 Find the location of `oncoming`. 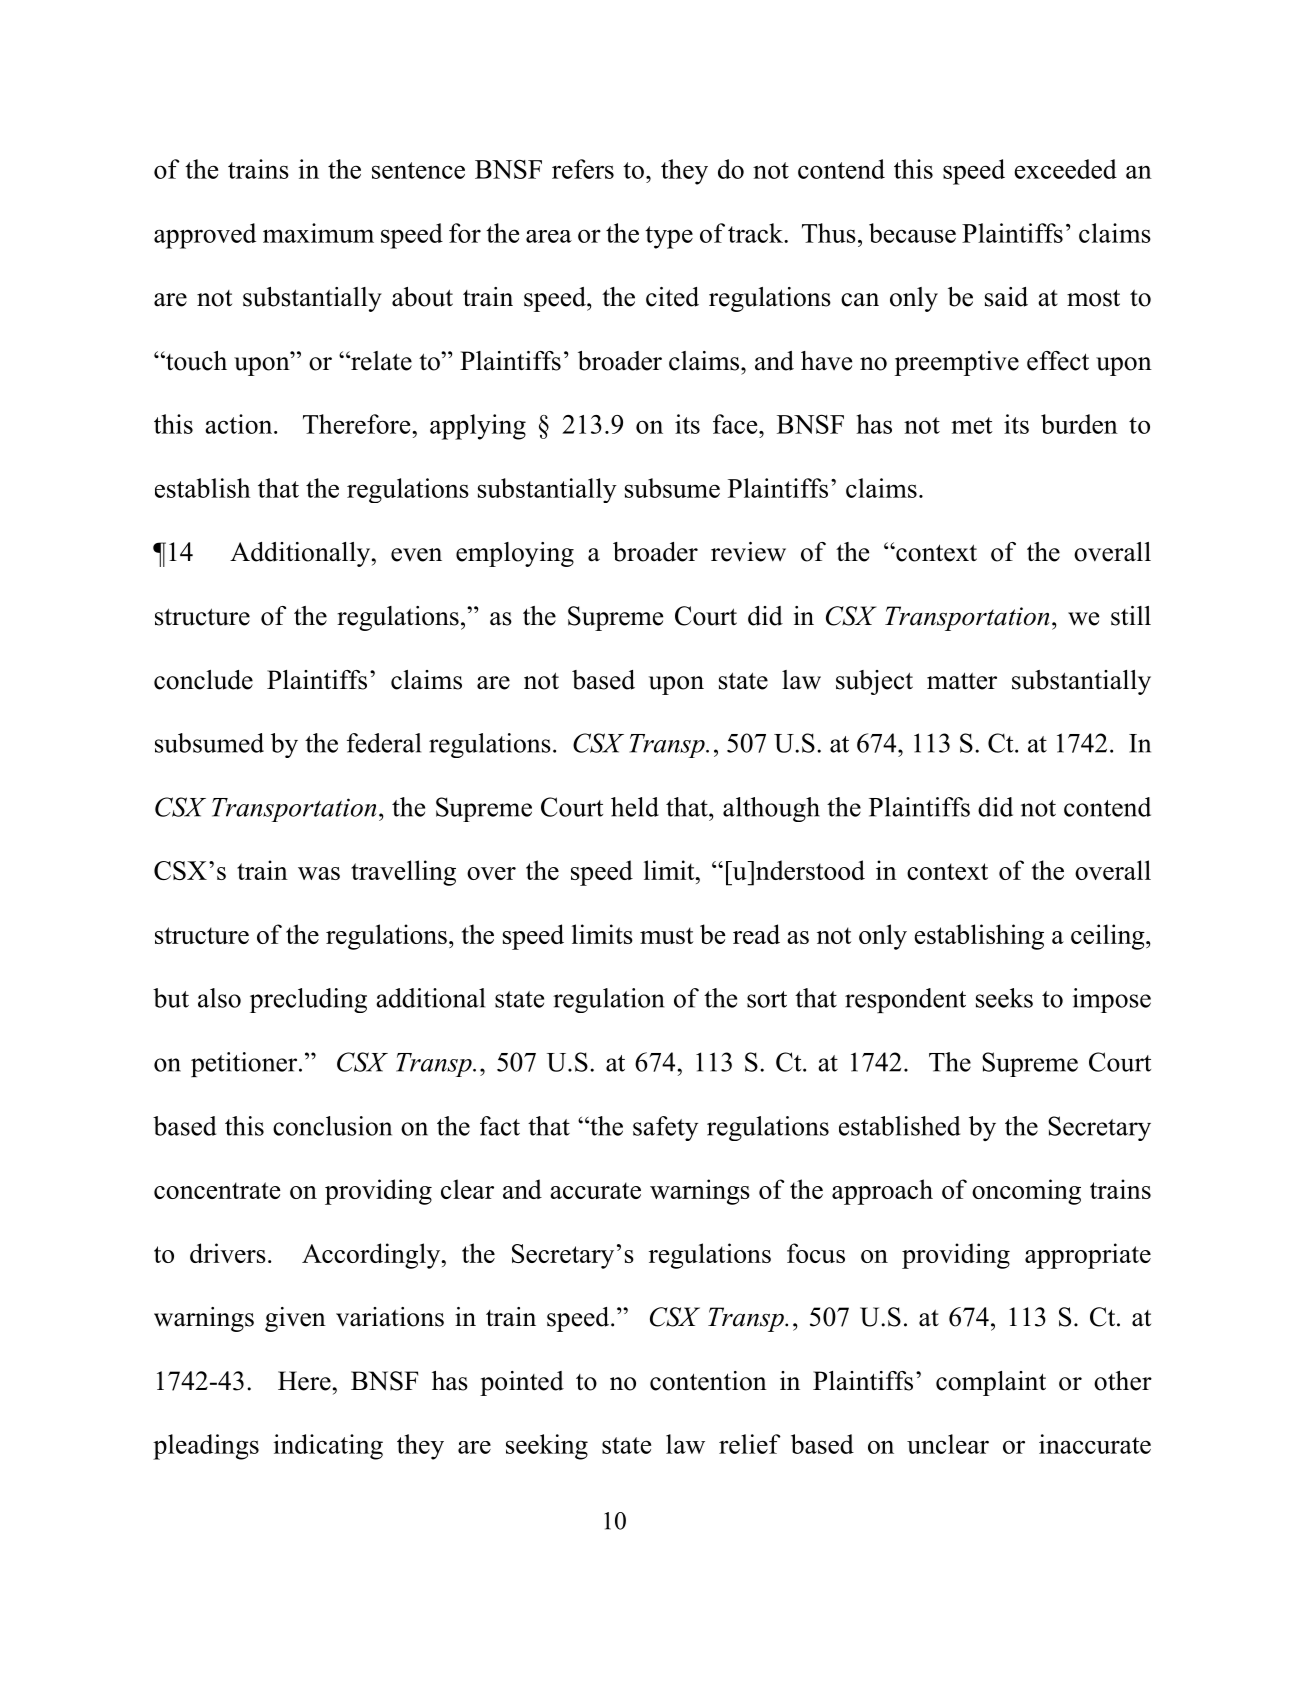

oncoming is located at coordinates (1026, 1192).
